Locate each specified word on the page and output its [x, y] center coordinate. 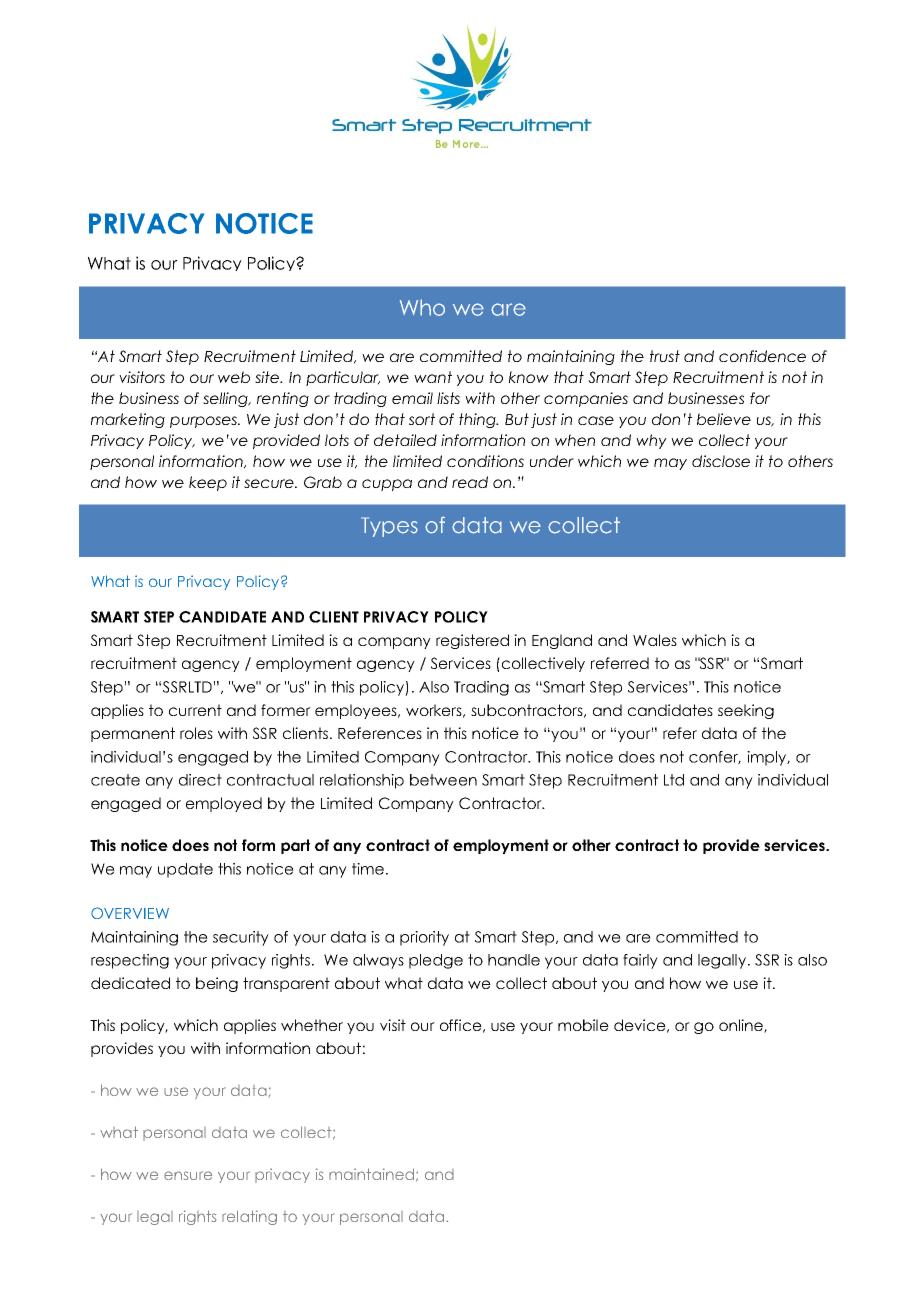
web [234, 377]
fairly [640, 961]
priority [424, 938]
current [195, 710]
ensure [188, 1175]
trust [665, 356]
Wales [655, 640]
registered [472, 641]
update [185, 870]
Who [422, 307]
